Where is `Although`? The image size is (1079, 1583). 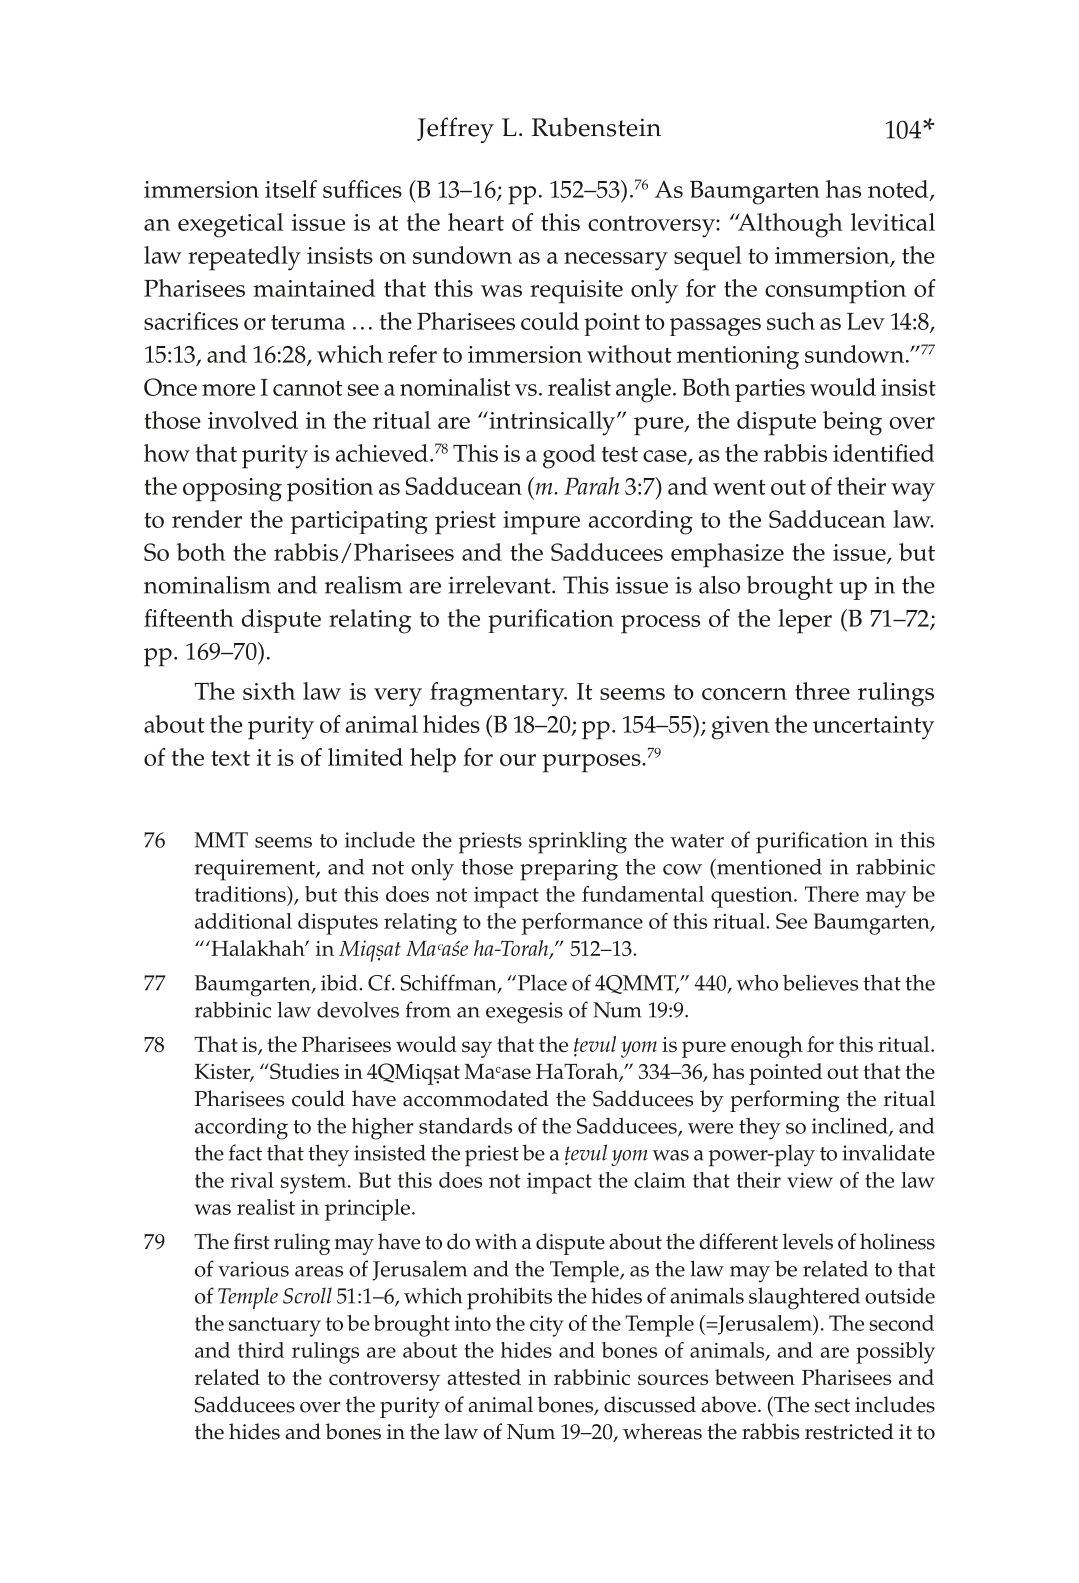
Although is located at coordinates (789, 225).
